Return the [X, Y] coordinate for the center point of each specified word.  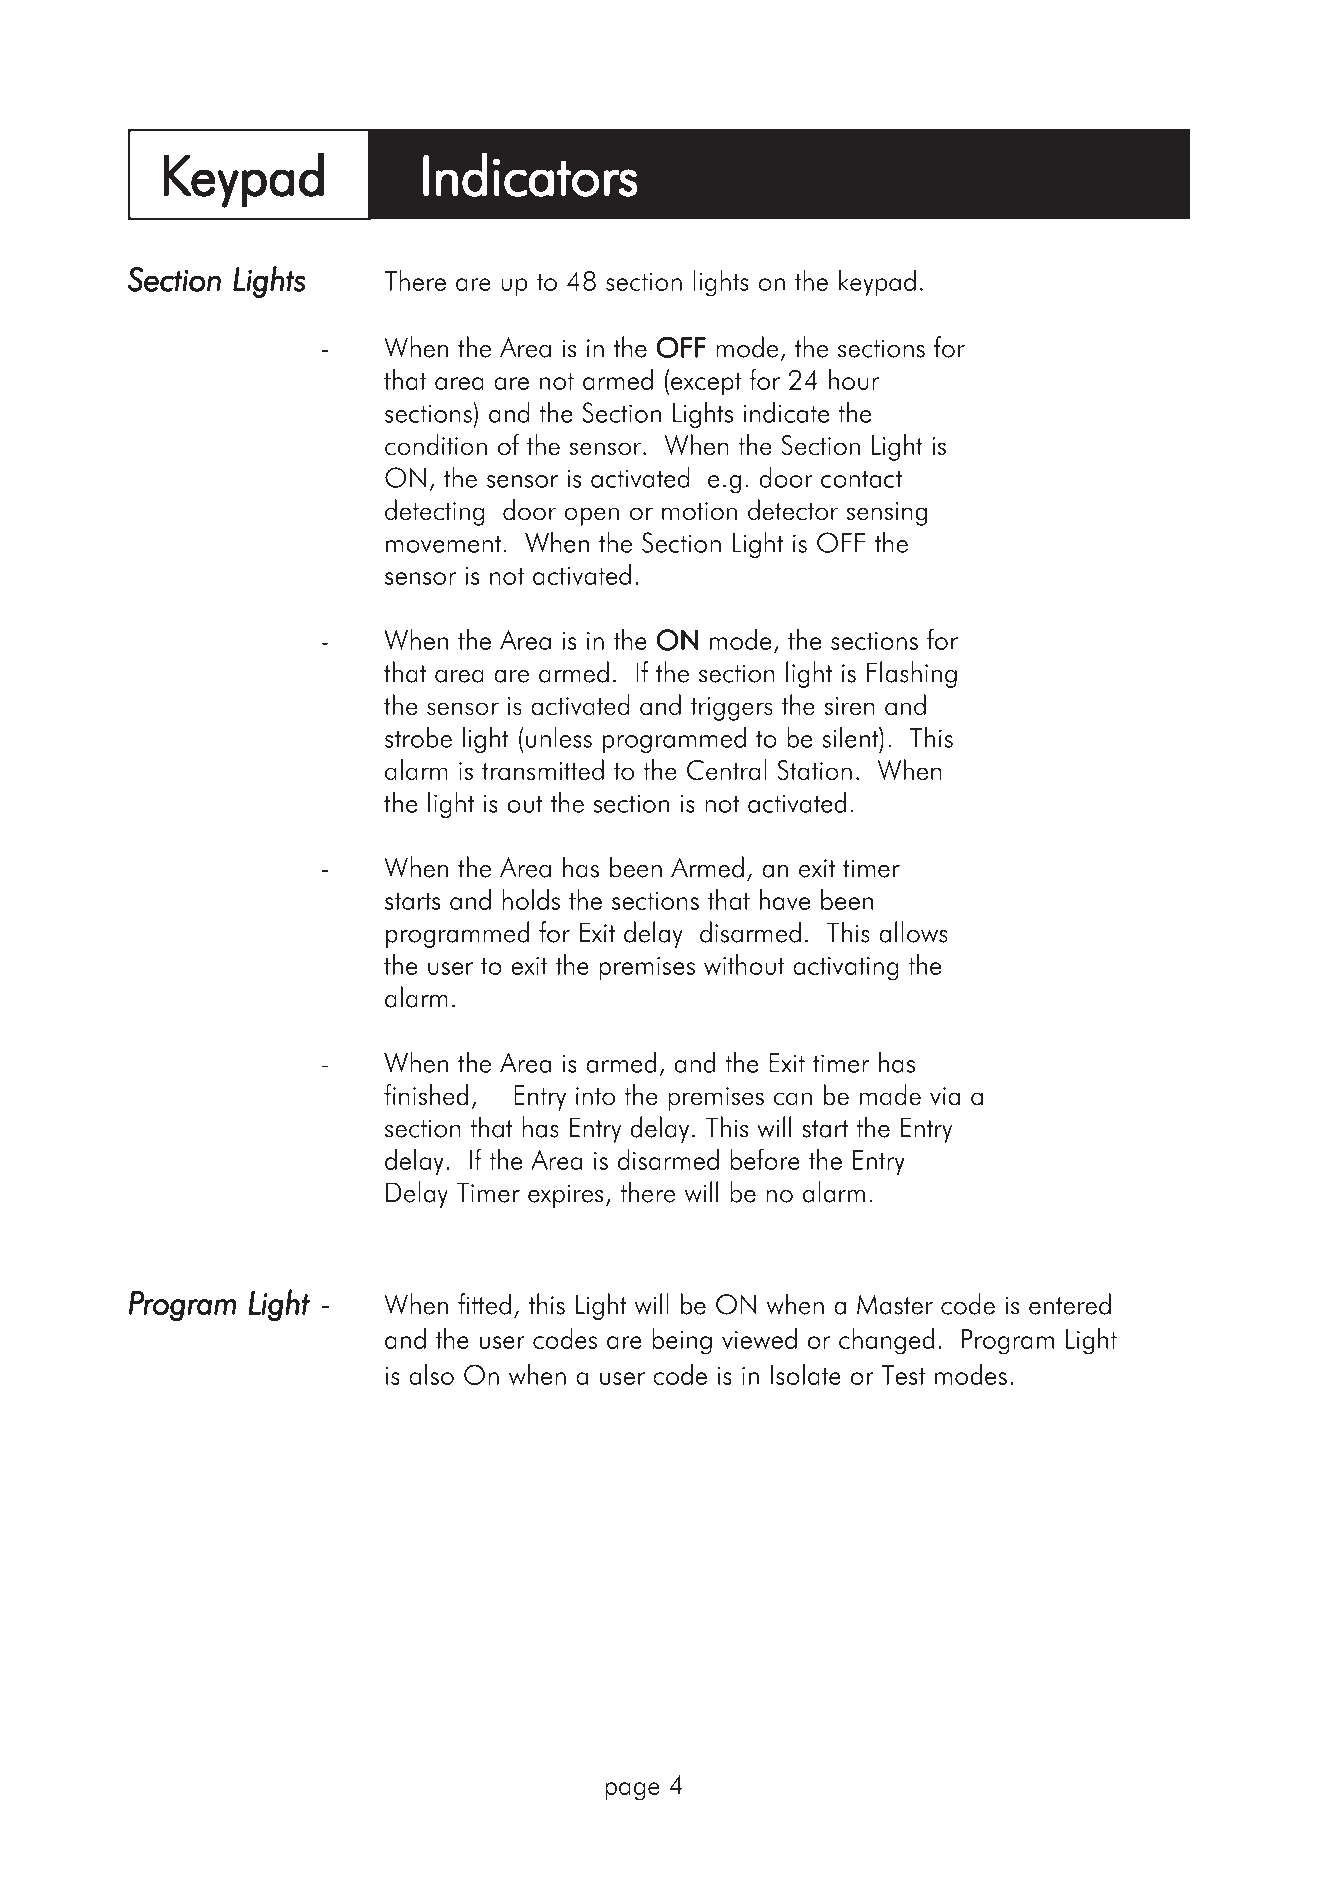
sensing [887, 514]
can [793, 1099]
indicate [786, 412]
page [632, 1791]
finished [426, 1095]
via [945, 1096]
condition [436, 445]
